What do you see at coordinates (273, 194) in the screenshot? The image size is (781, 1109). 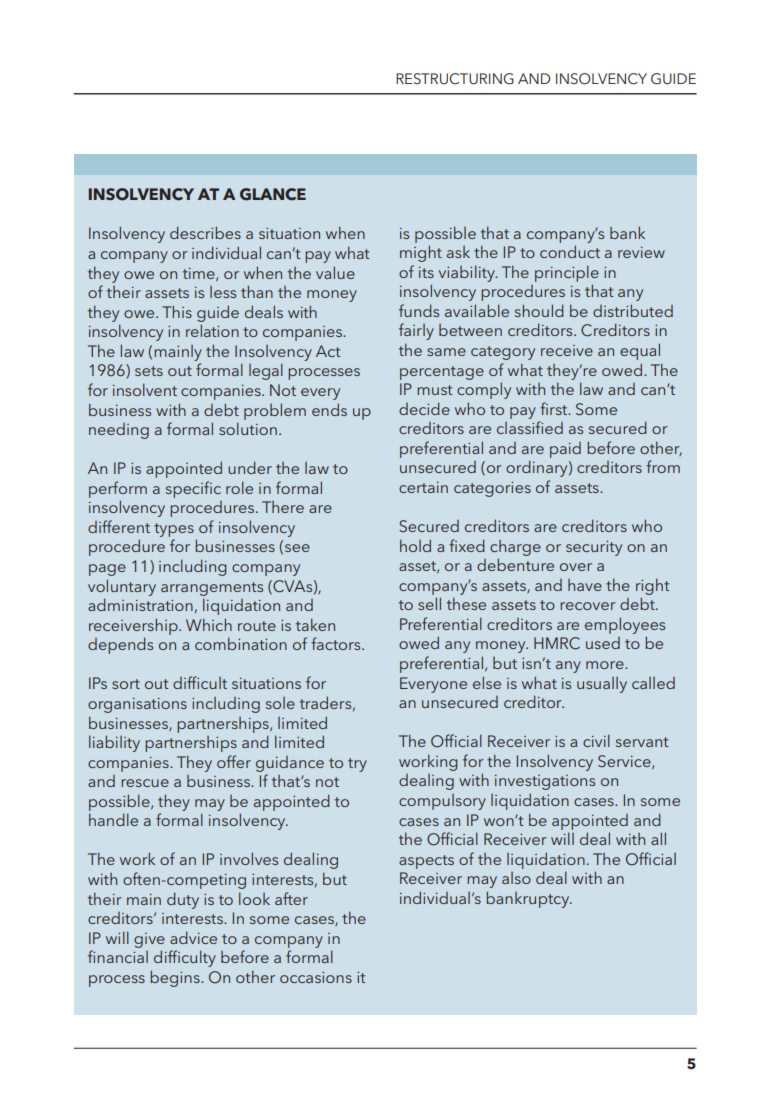 I see `GLANCE` at bounding box center [273, 194].
